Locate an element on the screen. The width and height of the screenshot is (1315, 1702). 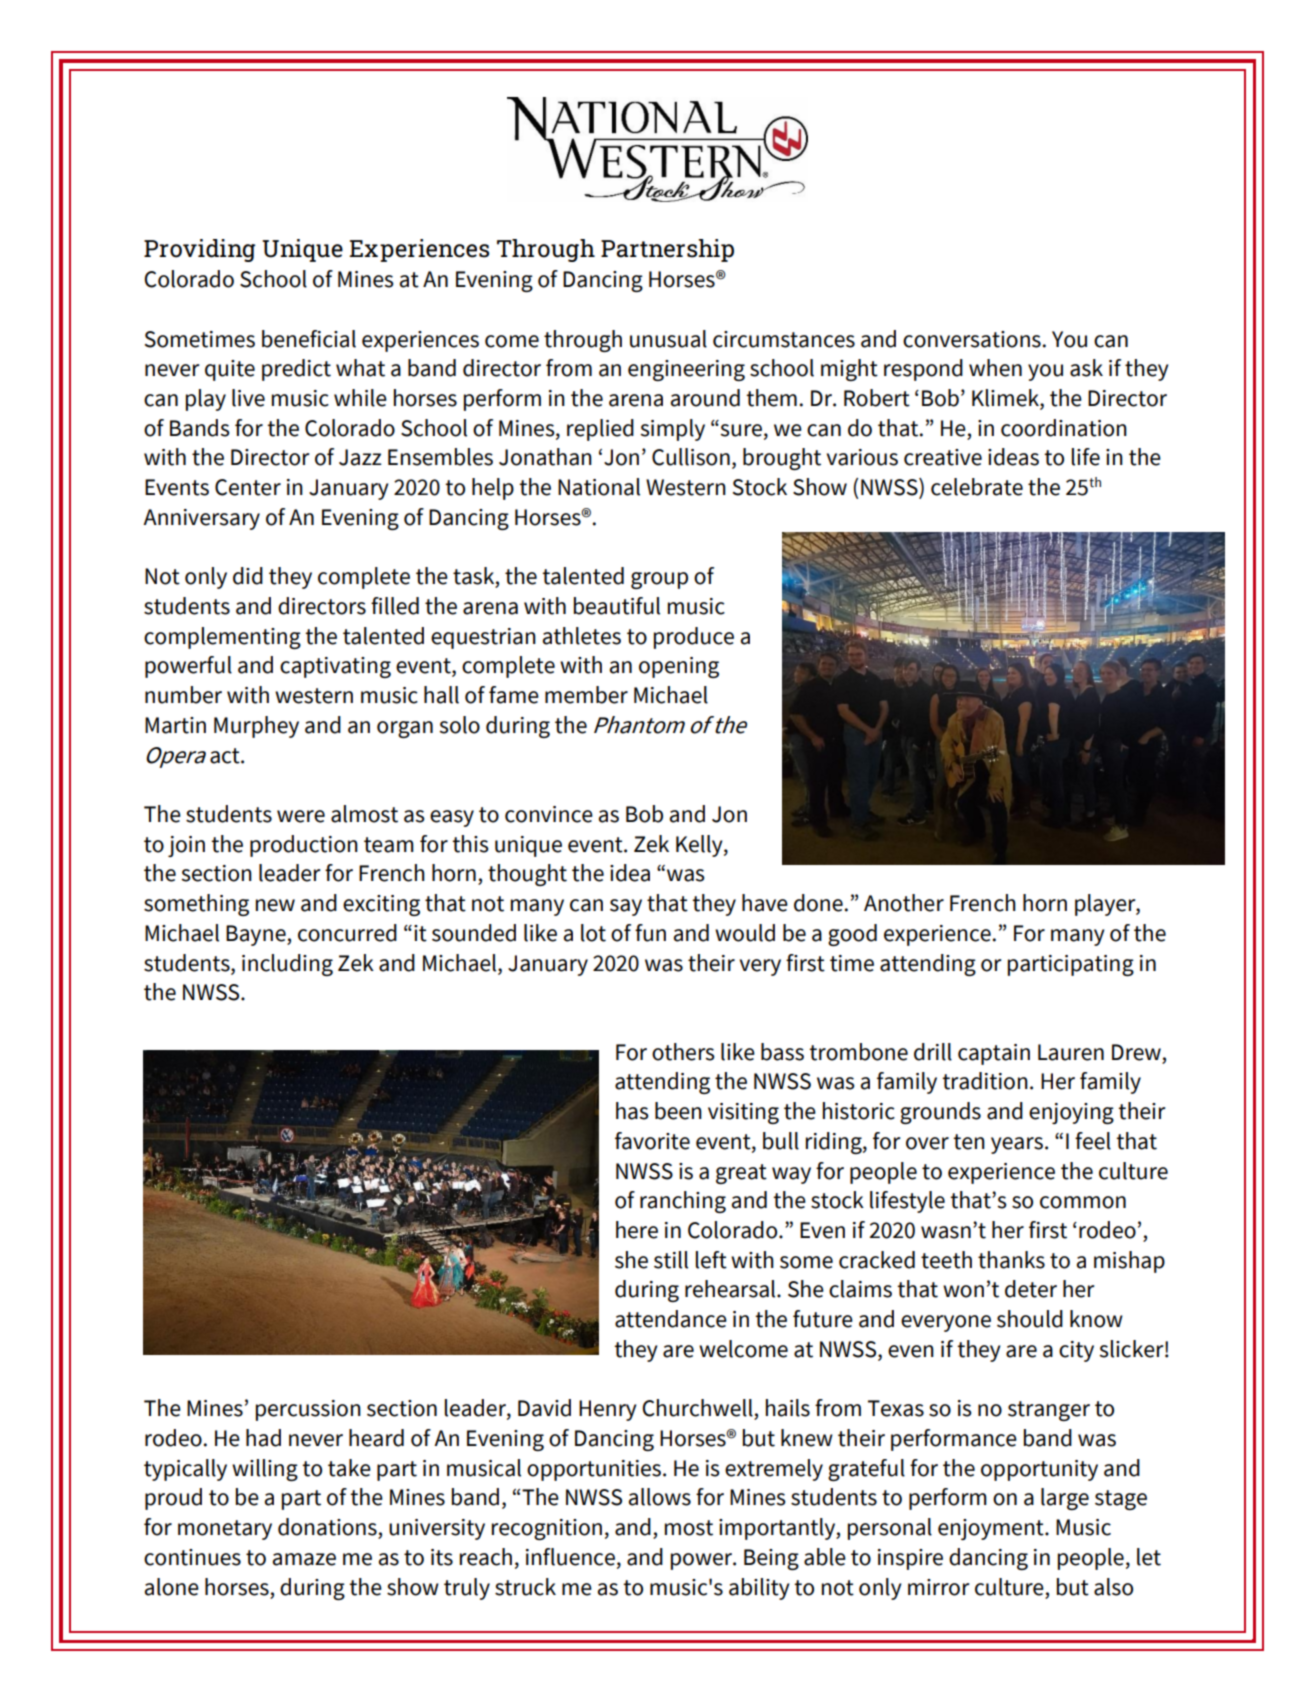
amaze is located at coordinates (304, 1559).
